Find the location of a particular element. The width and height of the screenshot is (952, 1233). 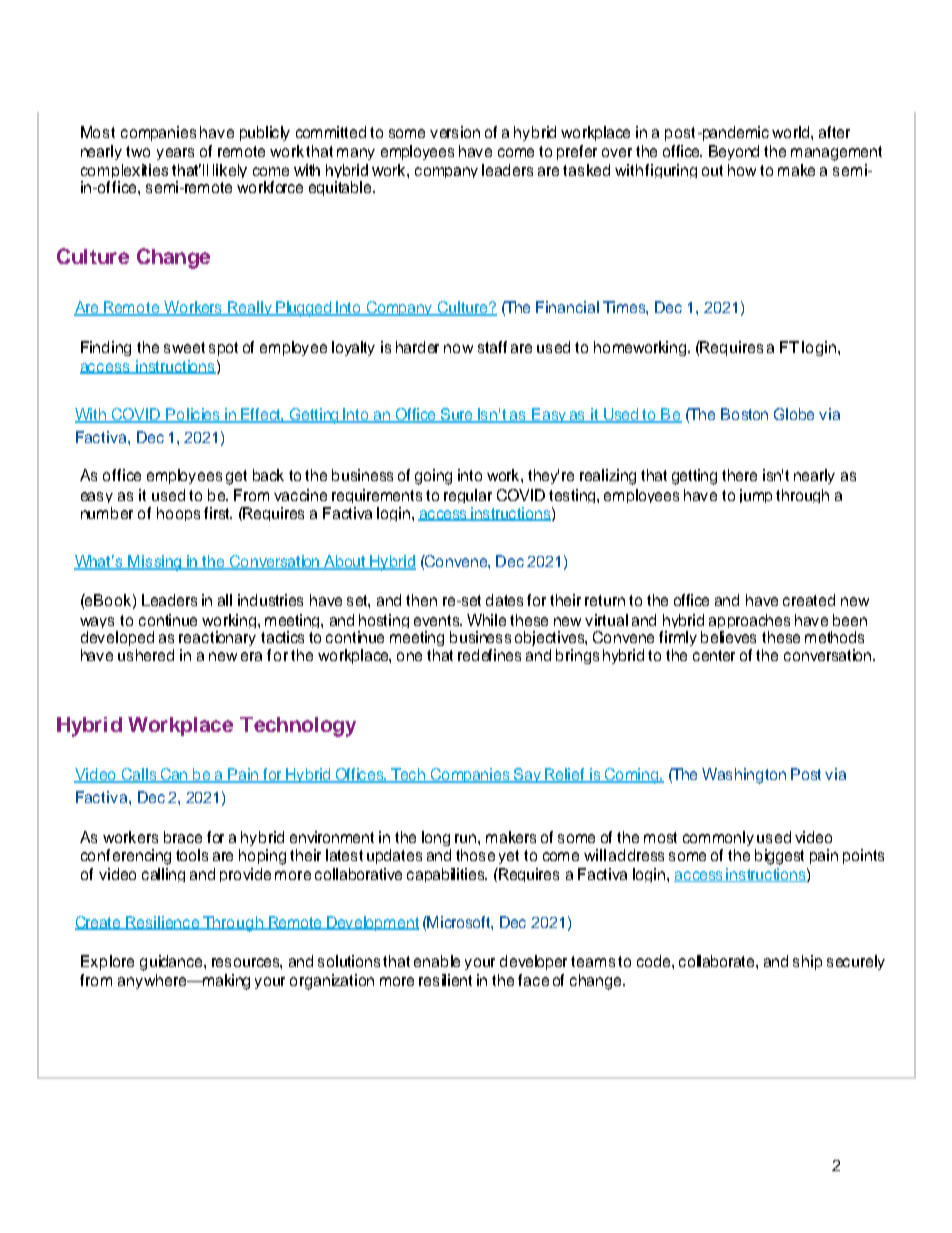

Resilience is located at coordinates (163, 923).
